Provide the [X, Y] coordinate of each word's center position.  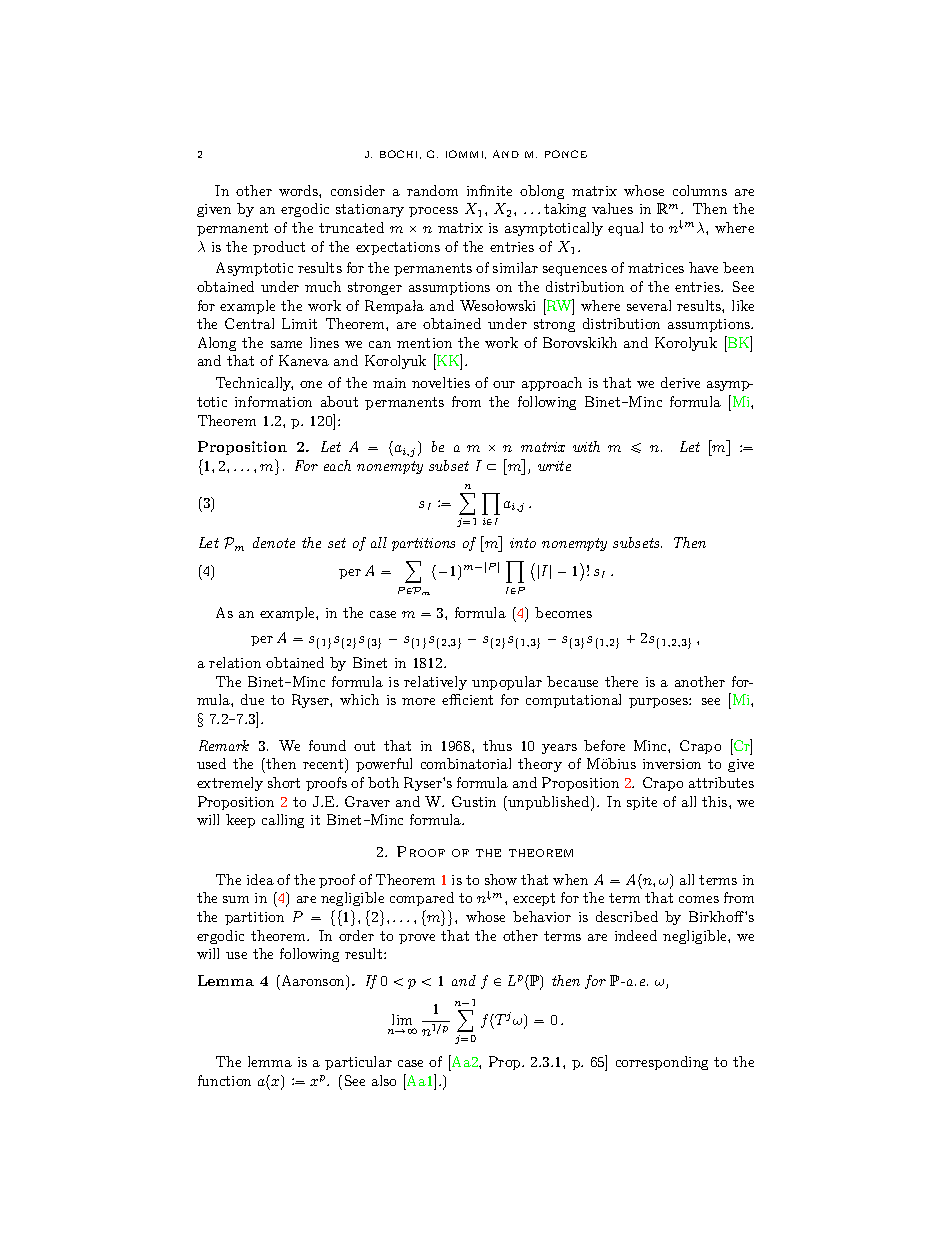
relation [235, 662]
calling [283, 821]
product [279, 248]
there [621, 681]
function [224, 1080]
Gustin [474, 801]
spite [642, 803]
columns [700, 190]
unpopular [507, 683]
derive [680, 382]
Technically [254, 384]
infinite [489, 190]
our [504, 384]
